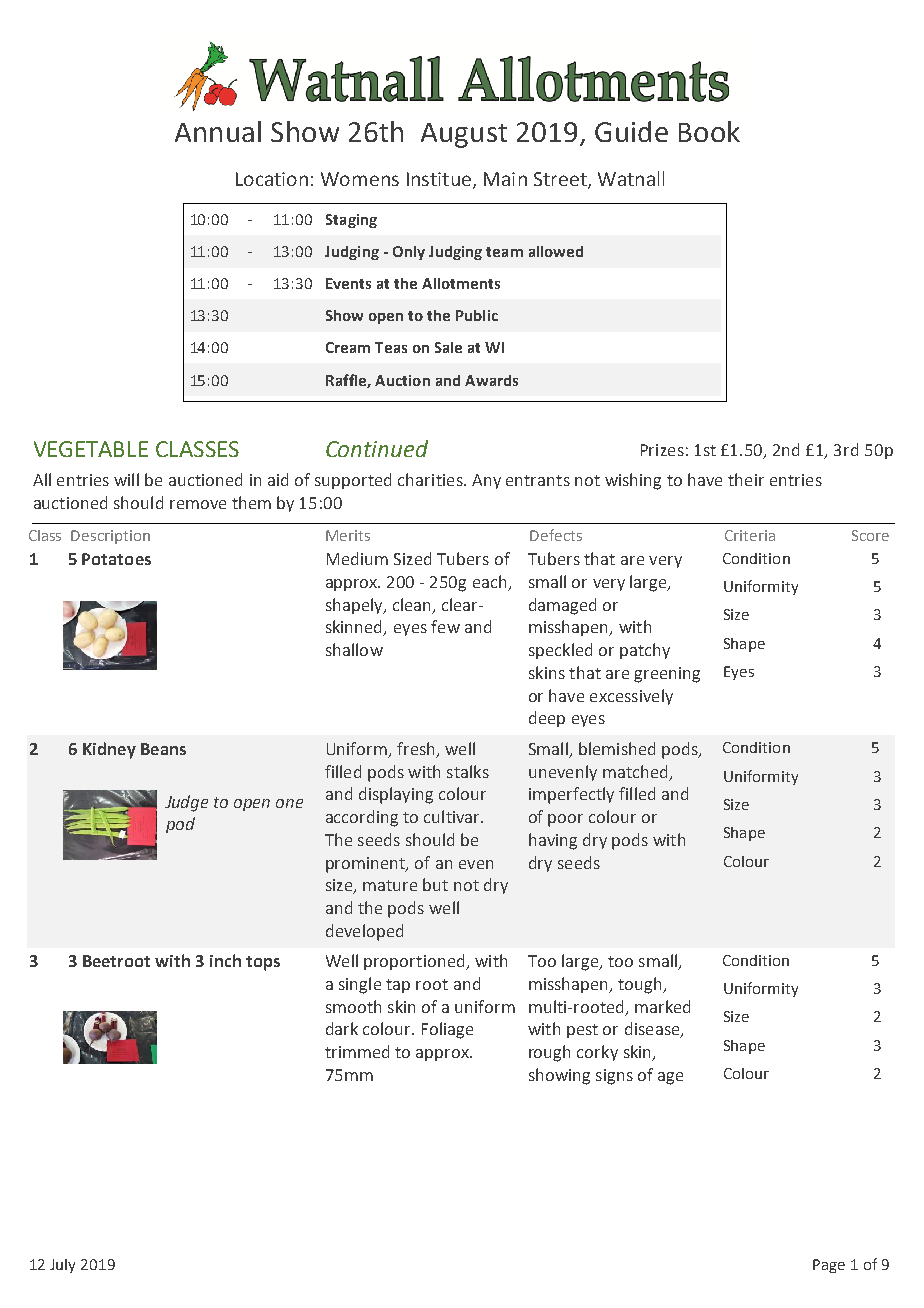 The height and width of the screenshot is (1308, 924). Describe the element at coordinates (667, 675) in the screenshot. I see `greening` at that location.
